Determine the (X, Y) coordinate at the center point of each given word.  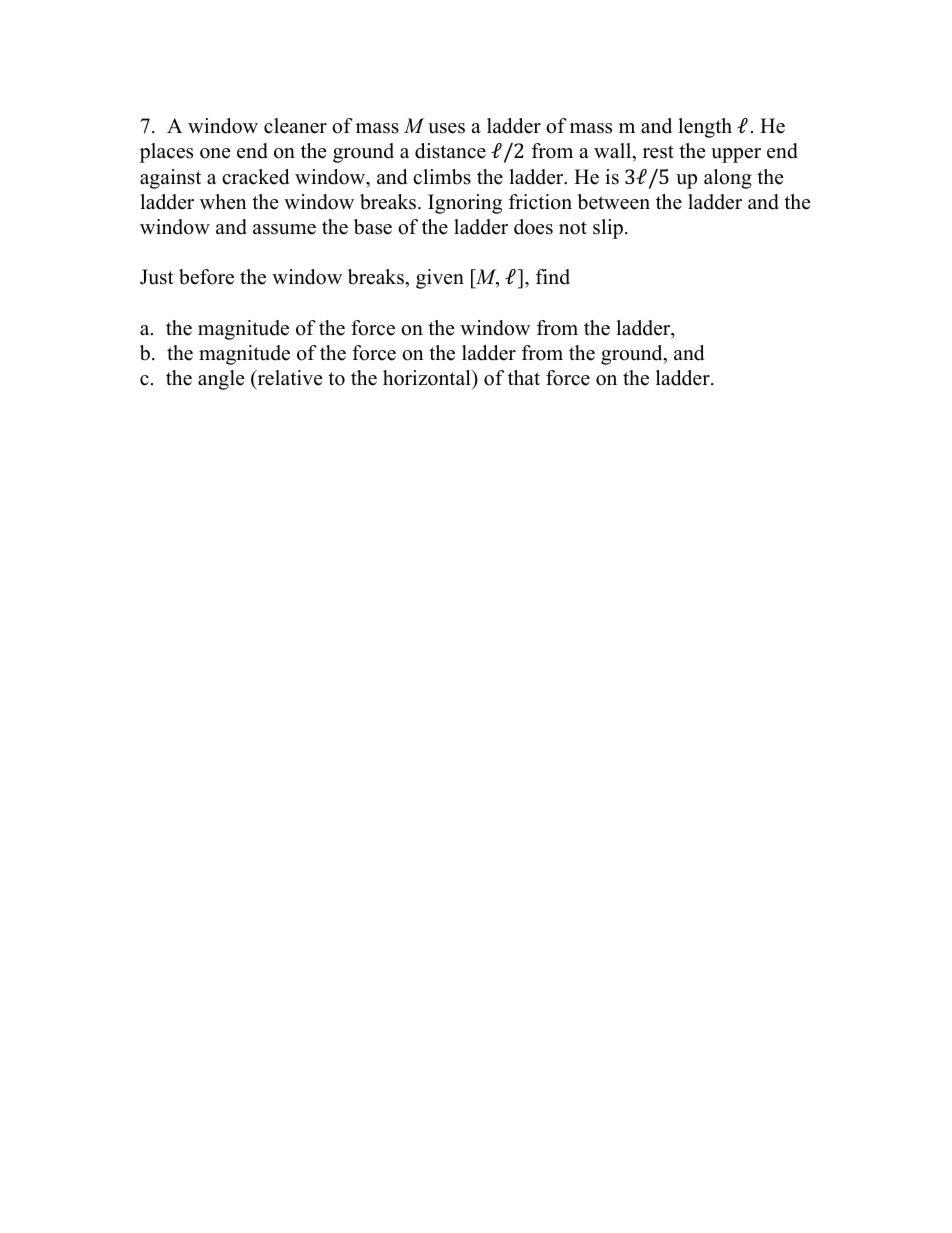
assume (284, 229)
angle (221, 380)
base (373, 227)
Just (157, 277)
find (553, 277)
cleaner (295, 126)
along (728, 179)
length (705, 128)
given (440, 279)
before (206, 277)
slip (608, 229)
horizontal (428, 378)
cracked (255, 177)
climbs (442, 177)
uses (446, 128)
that (524, 377)
